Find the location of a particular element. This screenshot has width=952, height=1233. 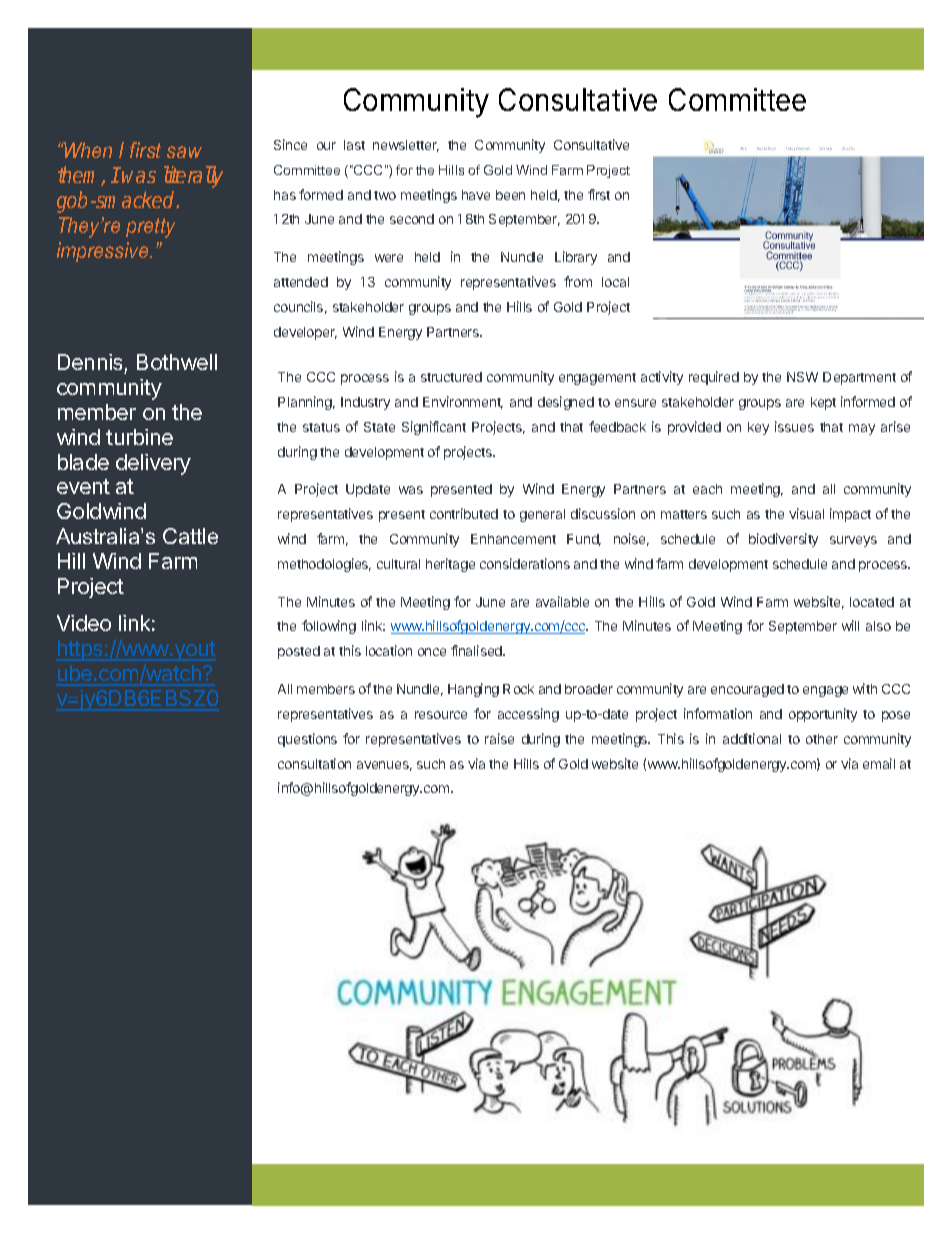

raise is located at coordinates (499, 738).
